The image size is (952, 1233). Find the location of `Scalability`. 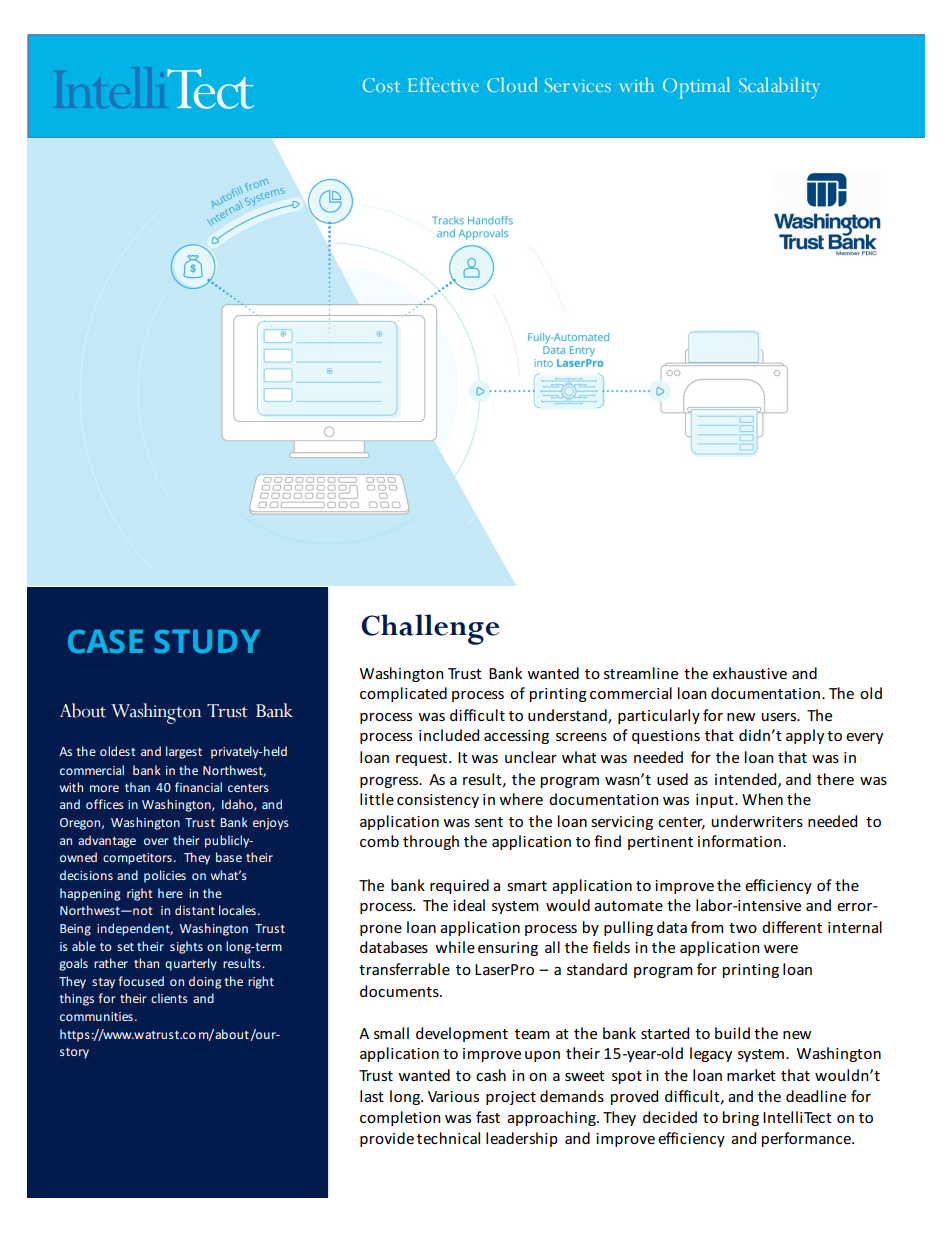

Scalability is located at coordinates (779, 88).
